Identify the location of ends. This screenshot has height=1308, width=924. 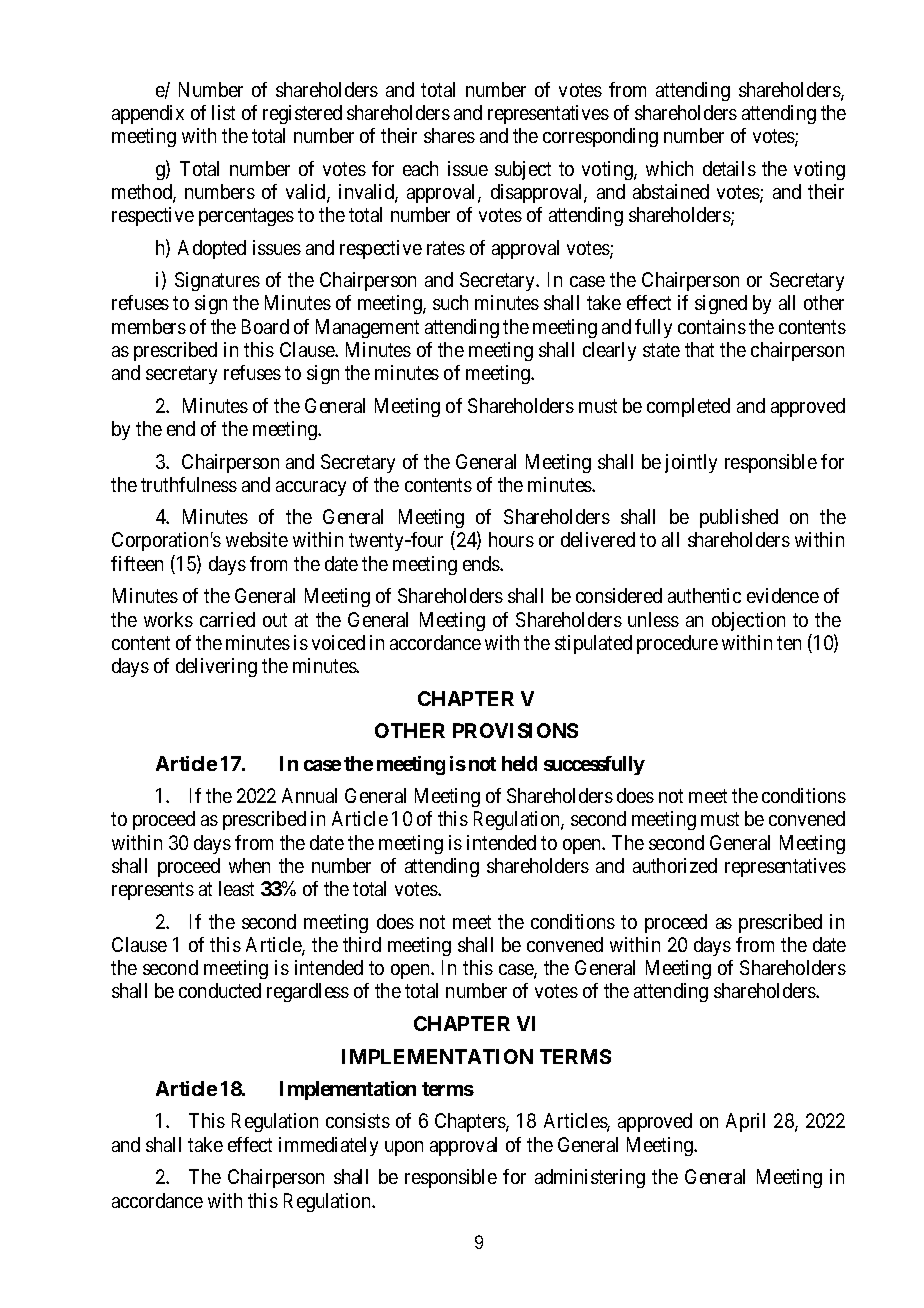
(482, 563).
